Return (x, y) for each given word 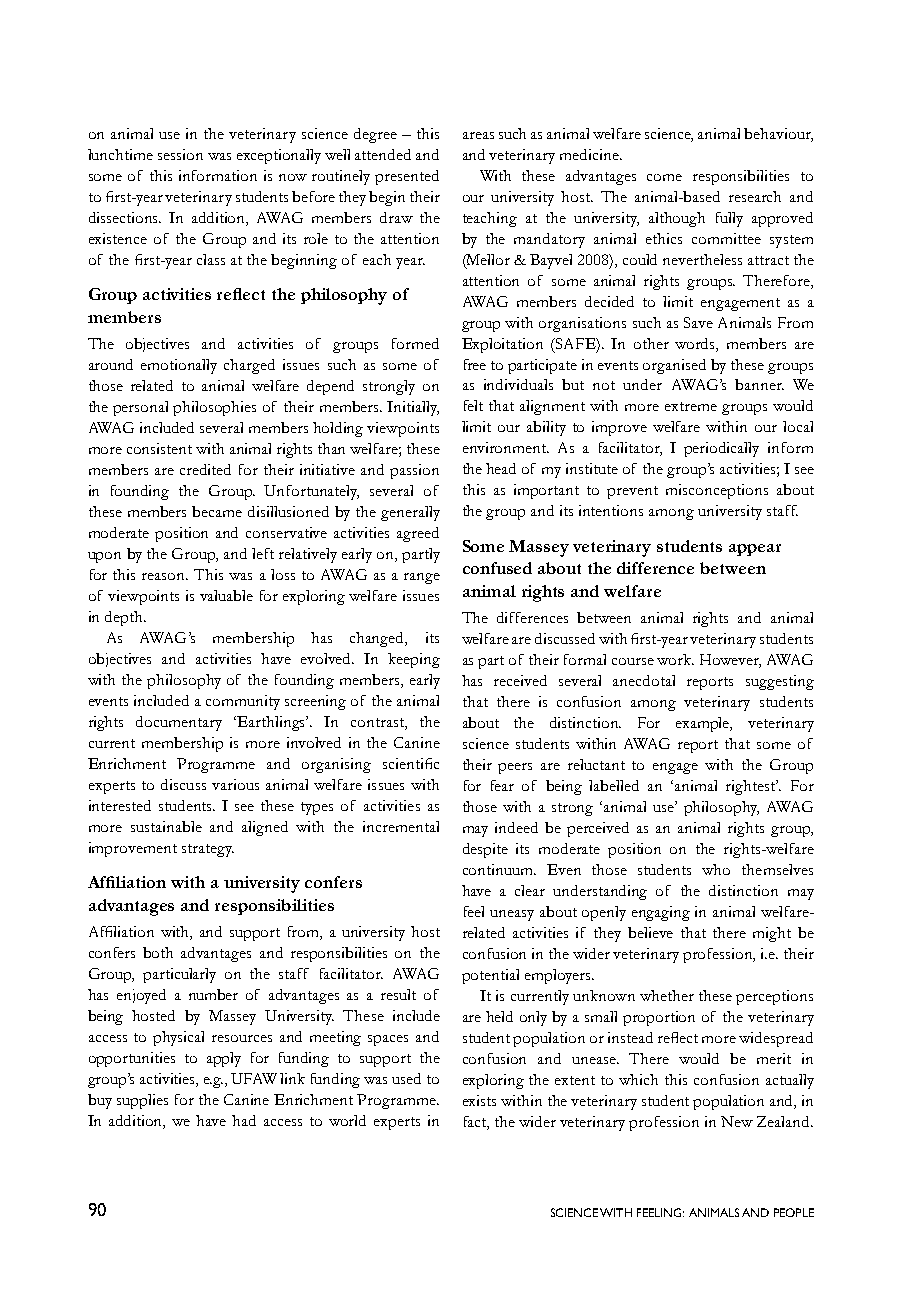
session (180, 154)
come (664, 177)
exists (479, 1100)
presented (407, 177)
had (244, 1120)
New (737, 1121)
